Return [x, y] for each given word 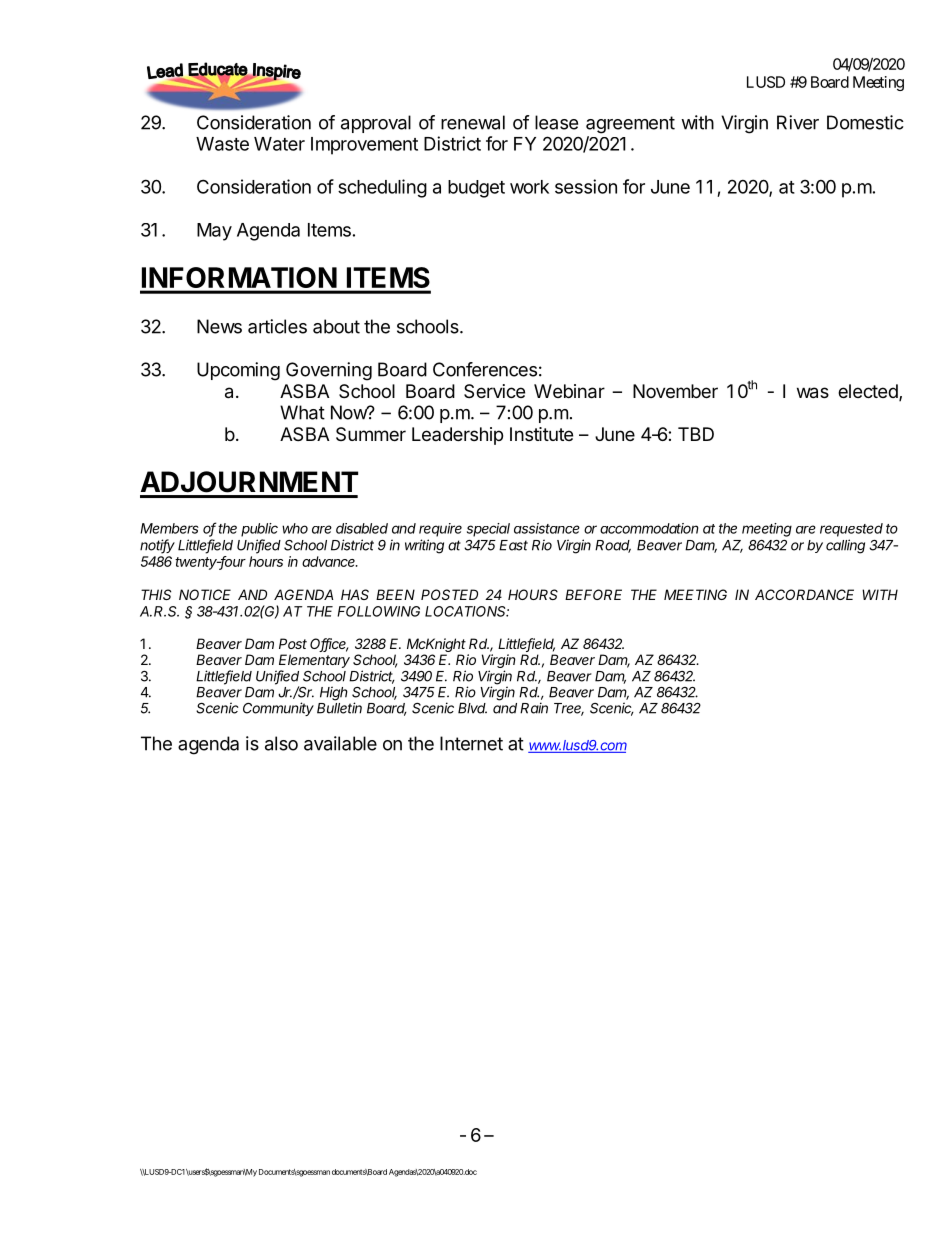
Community [278, 709]
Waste [222, 144]
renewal [473, 122]
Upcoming [238, 371]
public [259, 530]
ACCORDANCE [804, 594]
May [214, 232]
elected [869, 392]
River [798, 122]
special [488, 530]
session [586, 186]
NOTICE [205, 594]
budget [476, 189]
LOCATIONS [467, 611]
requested [851, 530]
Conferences [485, 369]
